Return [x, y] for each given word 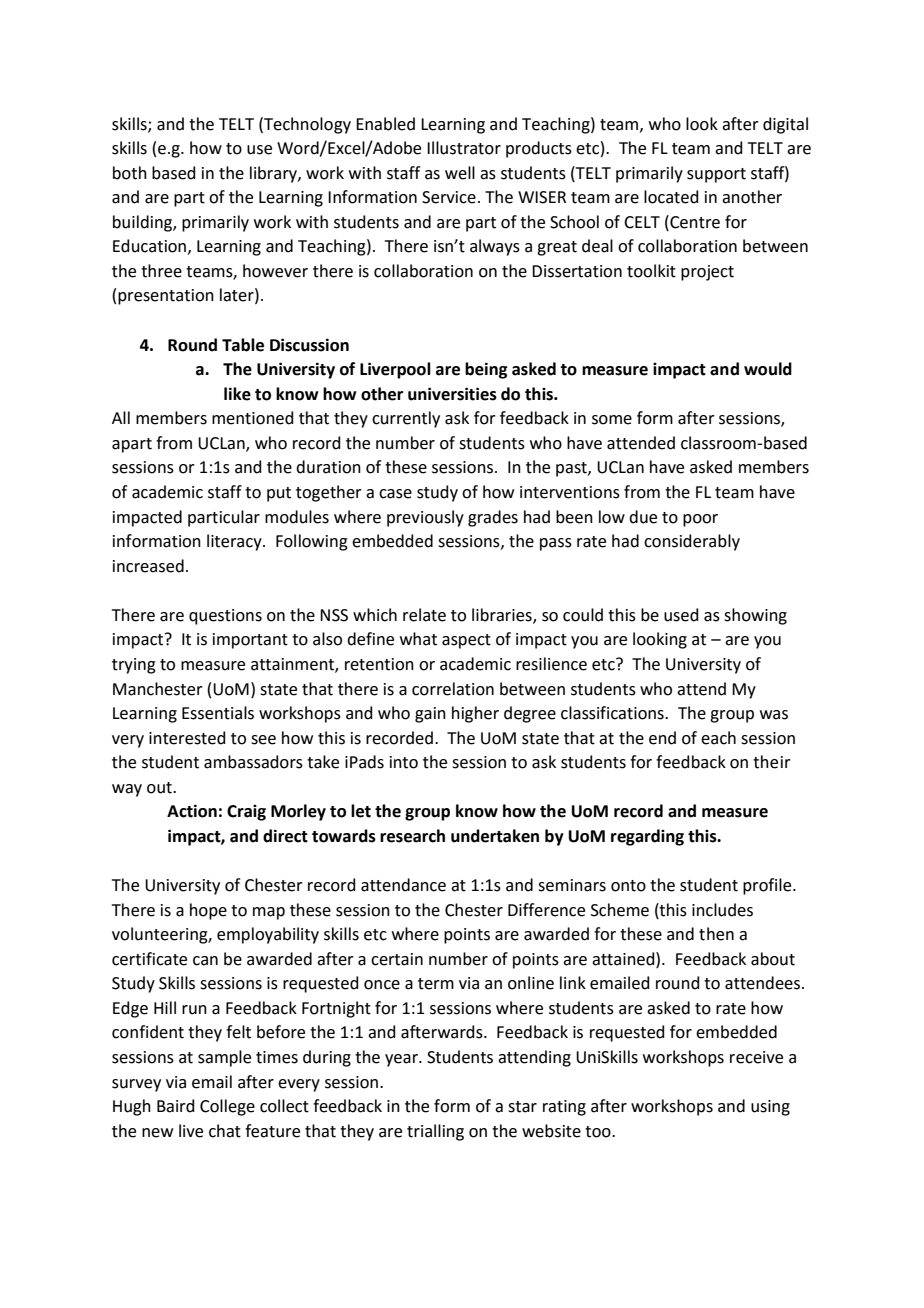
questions [225, 617]
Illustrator [464, 148]
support [716, 175]
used [681, 615]
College [227, 1107]
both [130, 173]
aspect [466, 641]
